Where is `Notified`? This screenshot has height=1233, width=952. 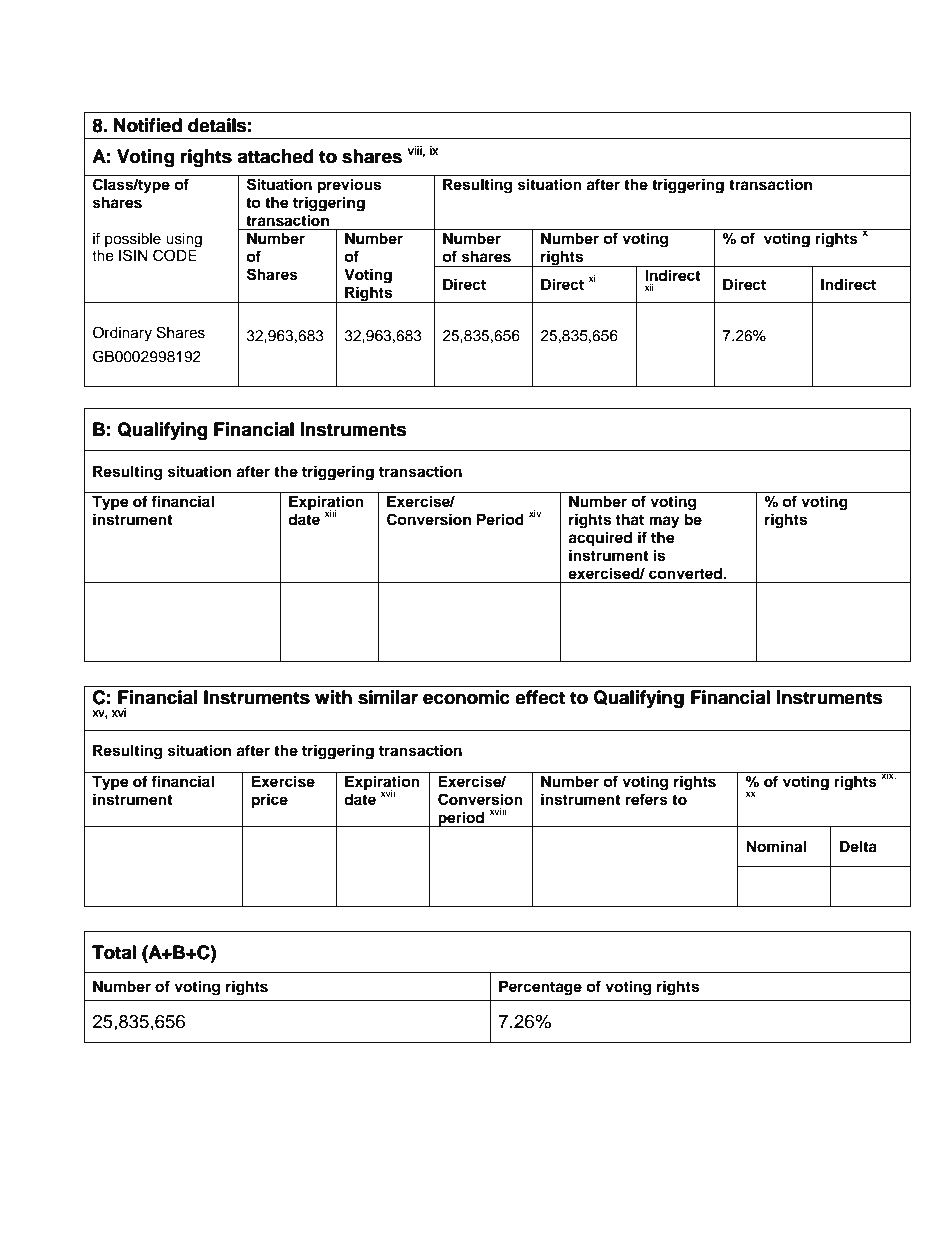
Notified is located at coordinates (148, 125).
